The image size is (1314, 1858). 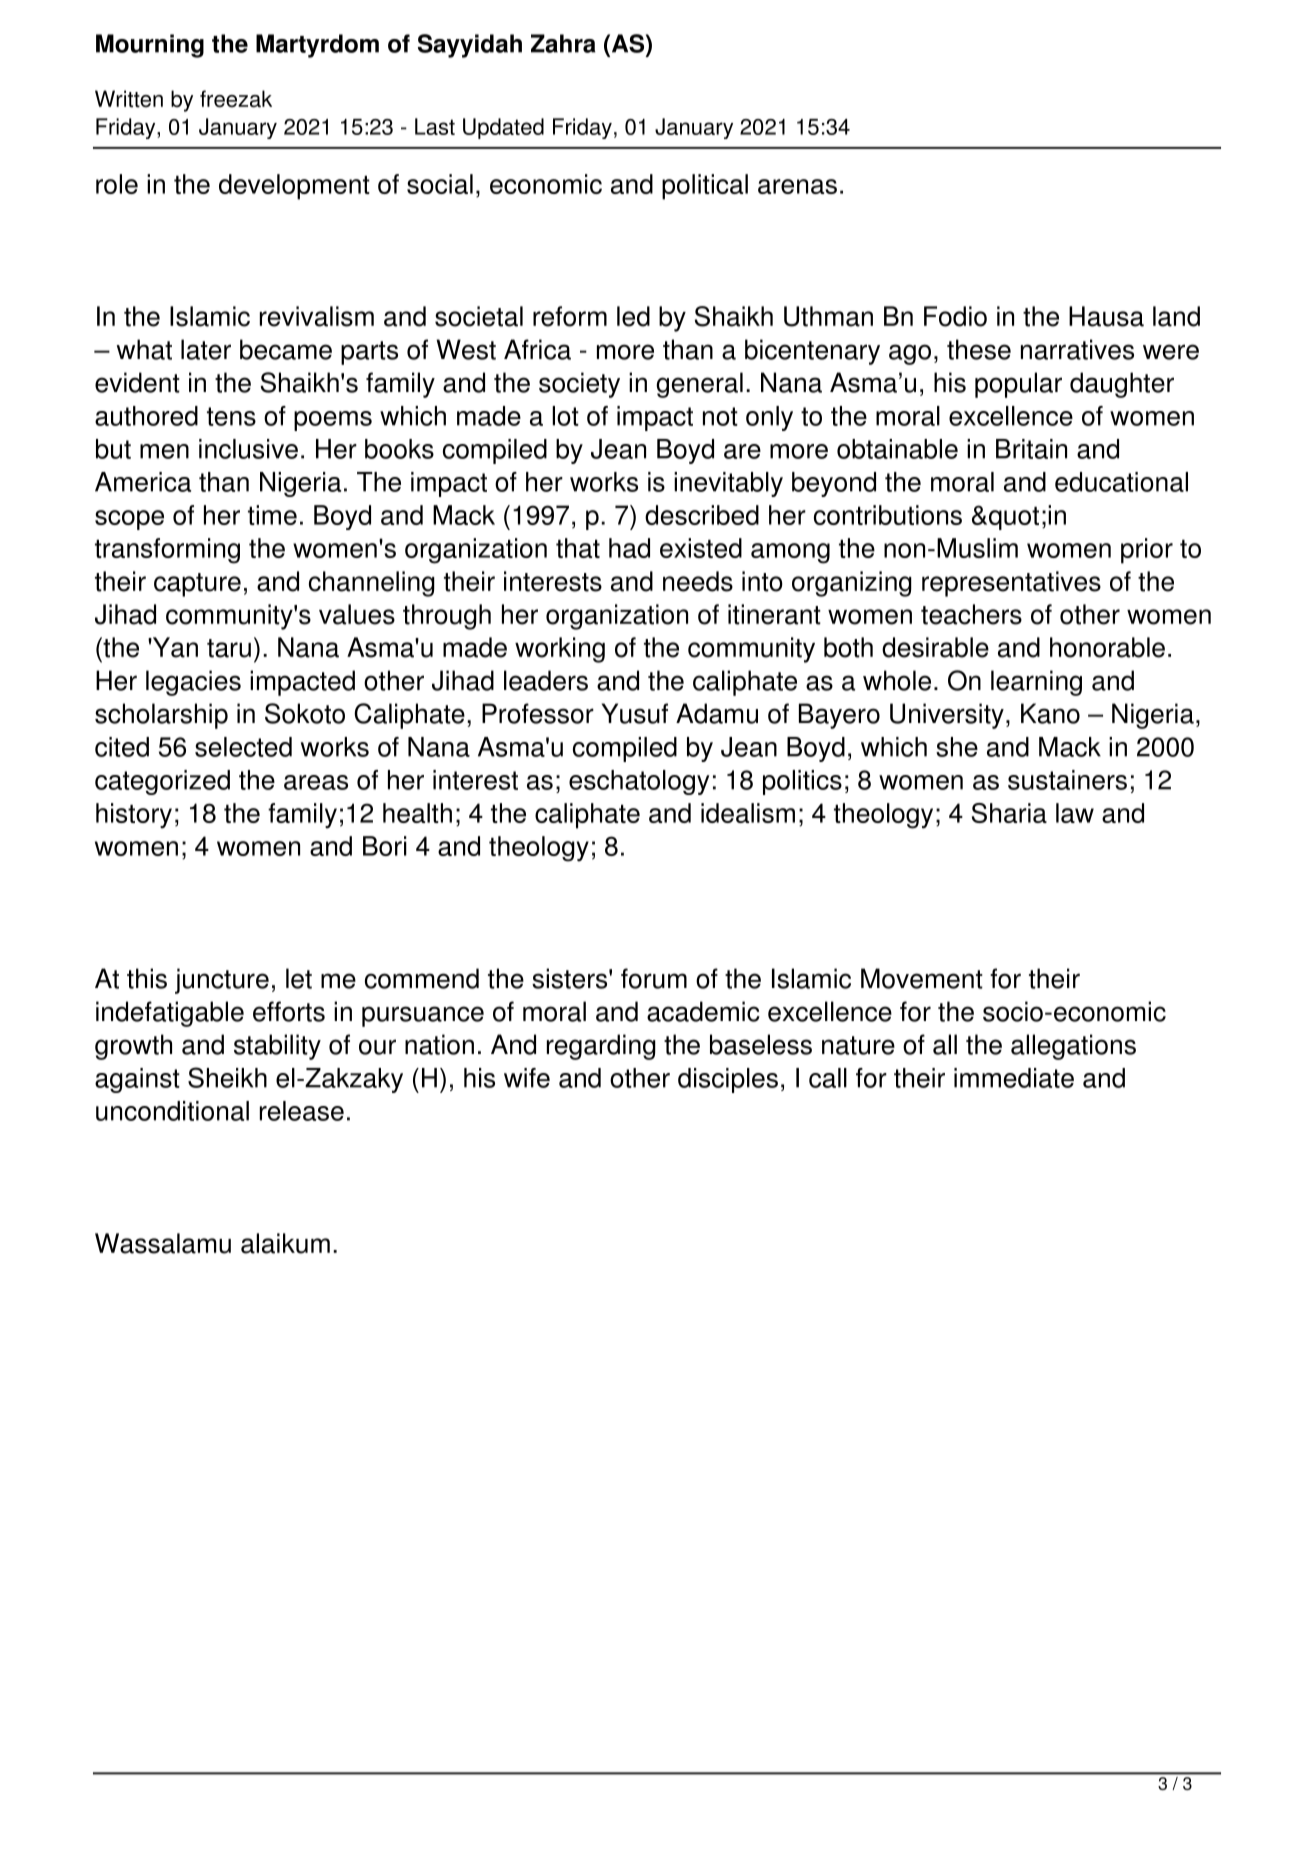 I want to click on law, so click(x=1075, y=813).
